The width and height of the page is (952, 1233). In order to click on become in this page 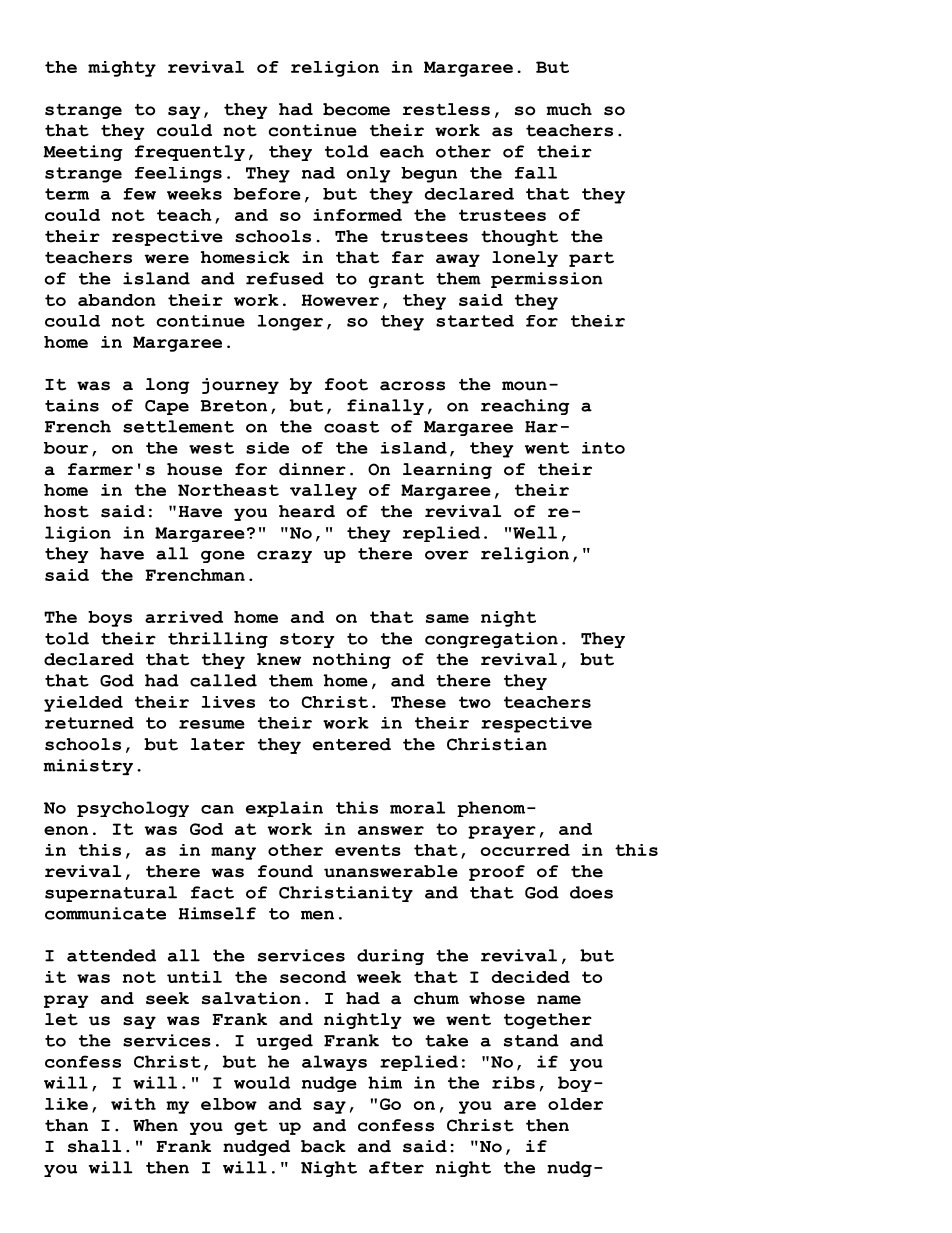, I will do `click(356, 109)`.
